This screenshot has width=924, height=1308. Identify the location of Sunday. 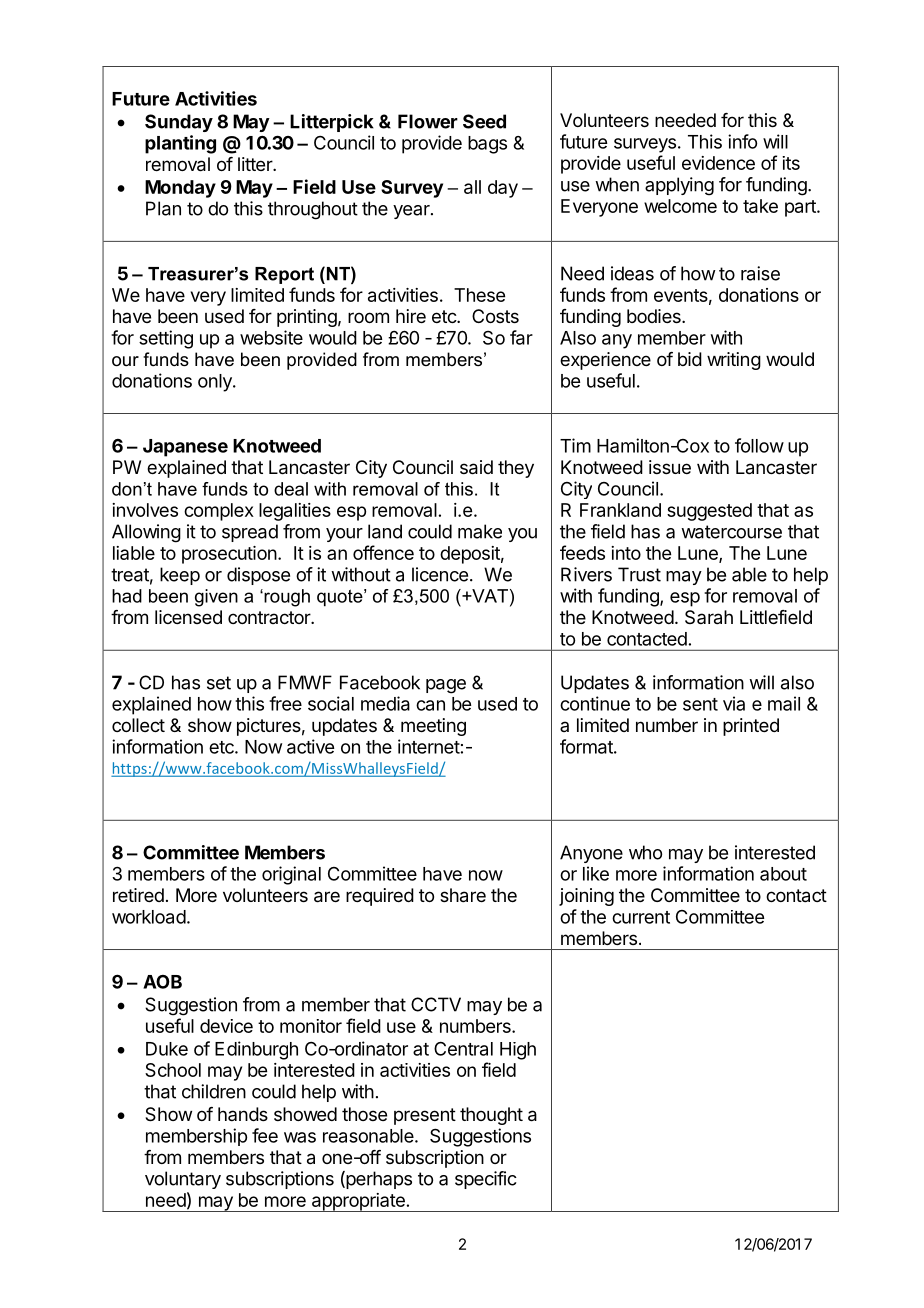
(179, 123).
